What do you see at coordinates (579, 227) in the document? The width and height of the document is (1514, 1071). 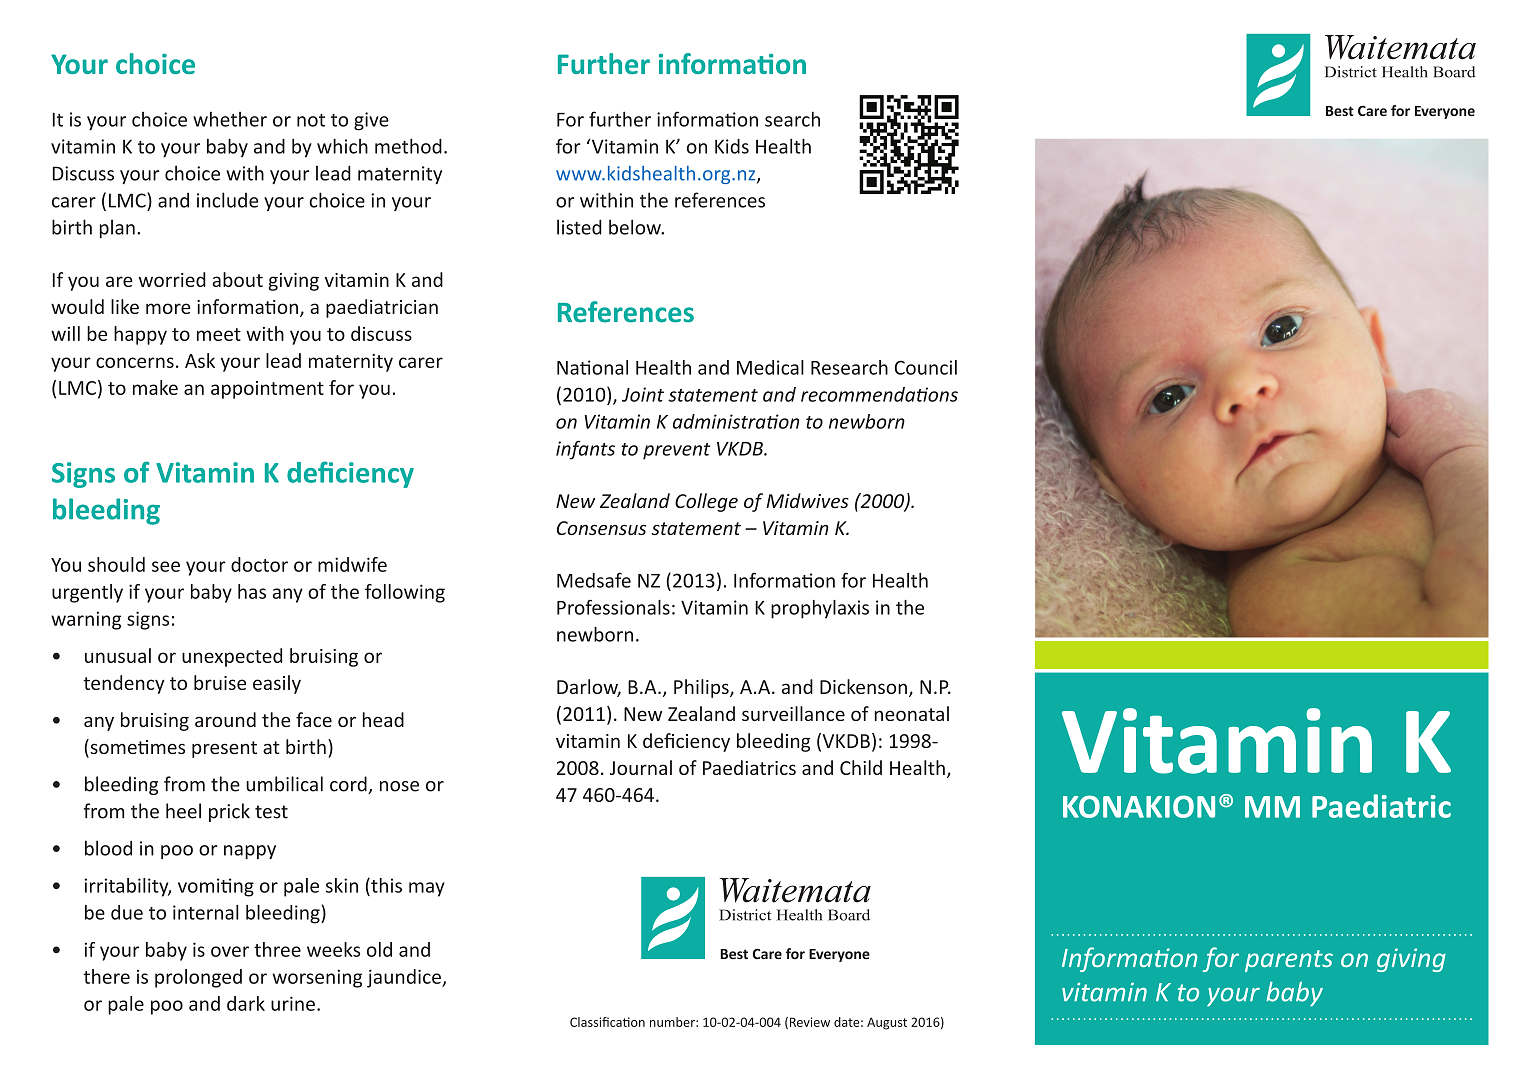 I see `listed` at bounding box center [579, 227].
